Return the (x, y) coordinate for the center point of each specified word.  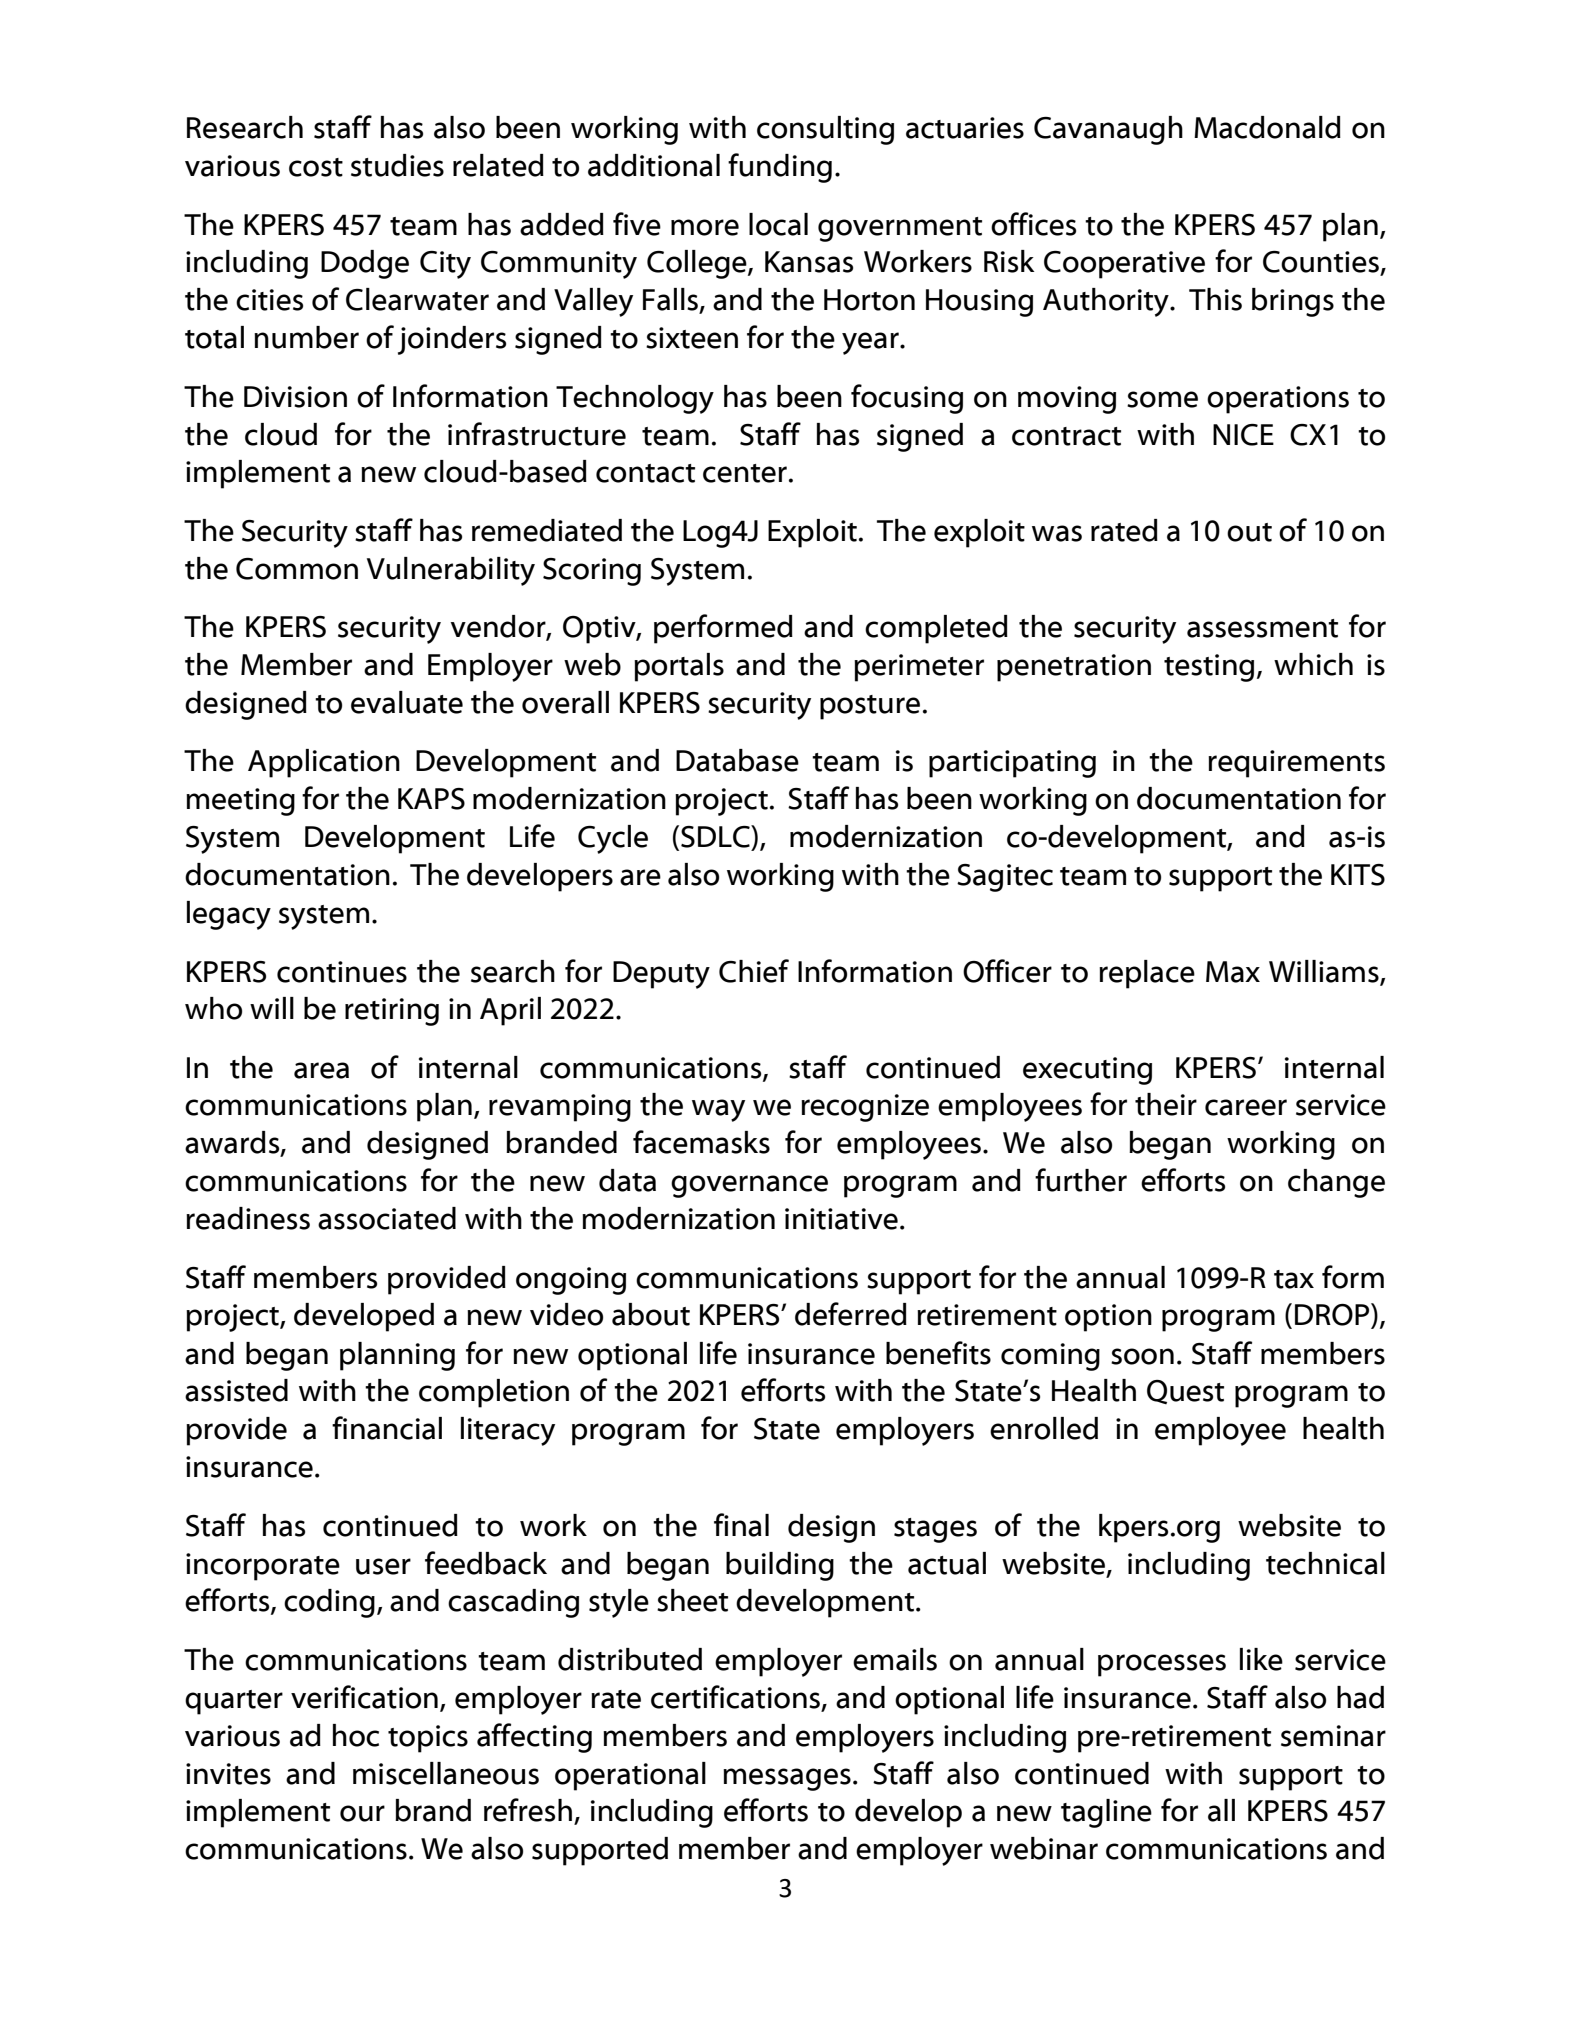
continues (342, 972)
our (362, 1813)
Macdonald (1267, 127)
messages (787, 1779)
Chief (754, 971)
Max (1233, 972)
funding (780, 168)
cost (316, 167)
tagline (1106, 1813)
